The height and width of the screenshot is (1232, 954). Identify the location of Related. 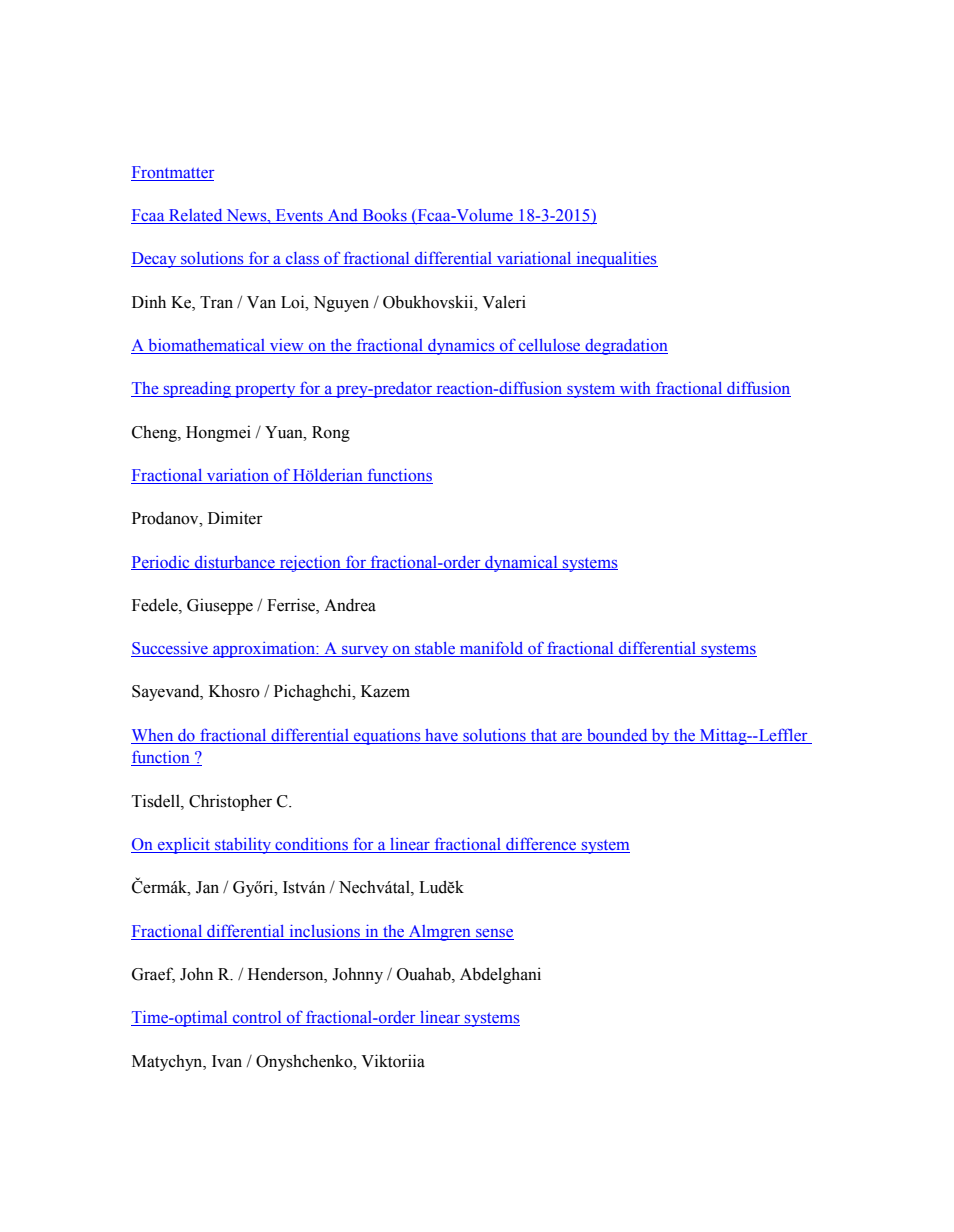
(196, 216).
